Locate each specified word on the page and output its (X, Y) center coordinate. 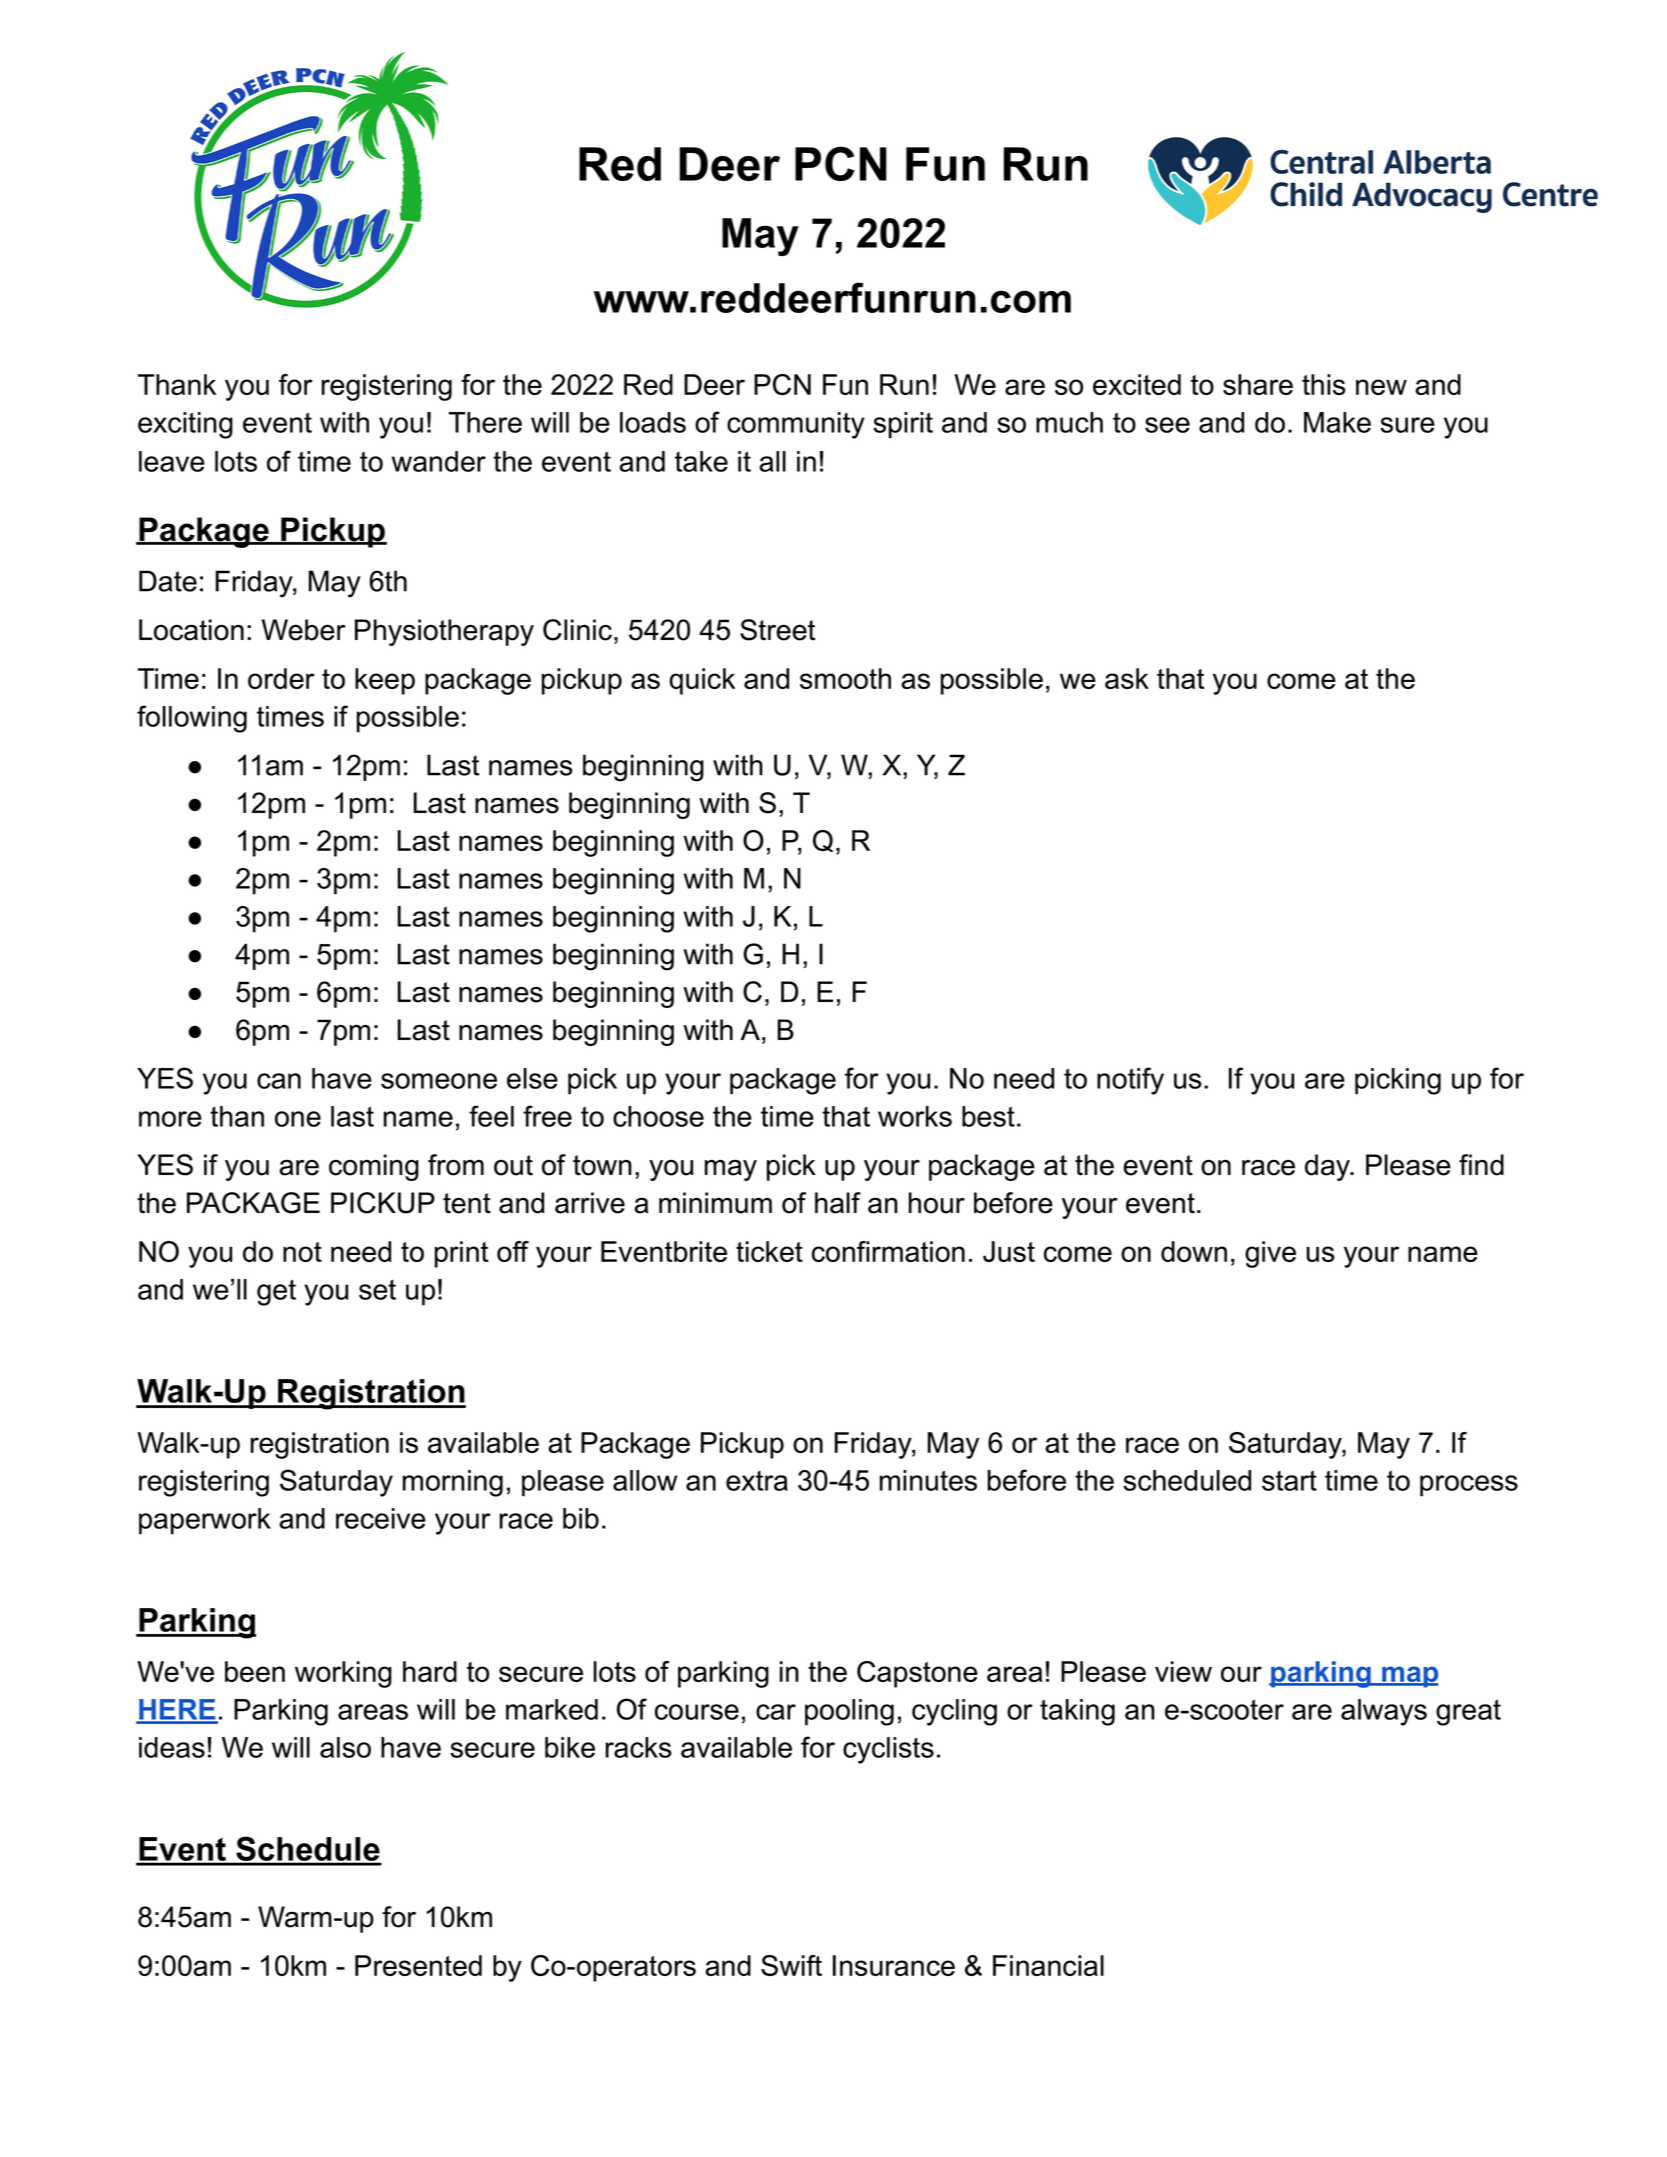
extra (757, 1481)
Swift (791, 1965)
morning (453, 1483)
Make (1337, 422)
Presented (418, 1965)
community (796, 425)
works (915, 1116)
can (279, 1081)
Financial (1048, 1965)
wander (438, 461)
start (1289, 1480)
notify (1130, 1081)
